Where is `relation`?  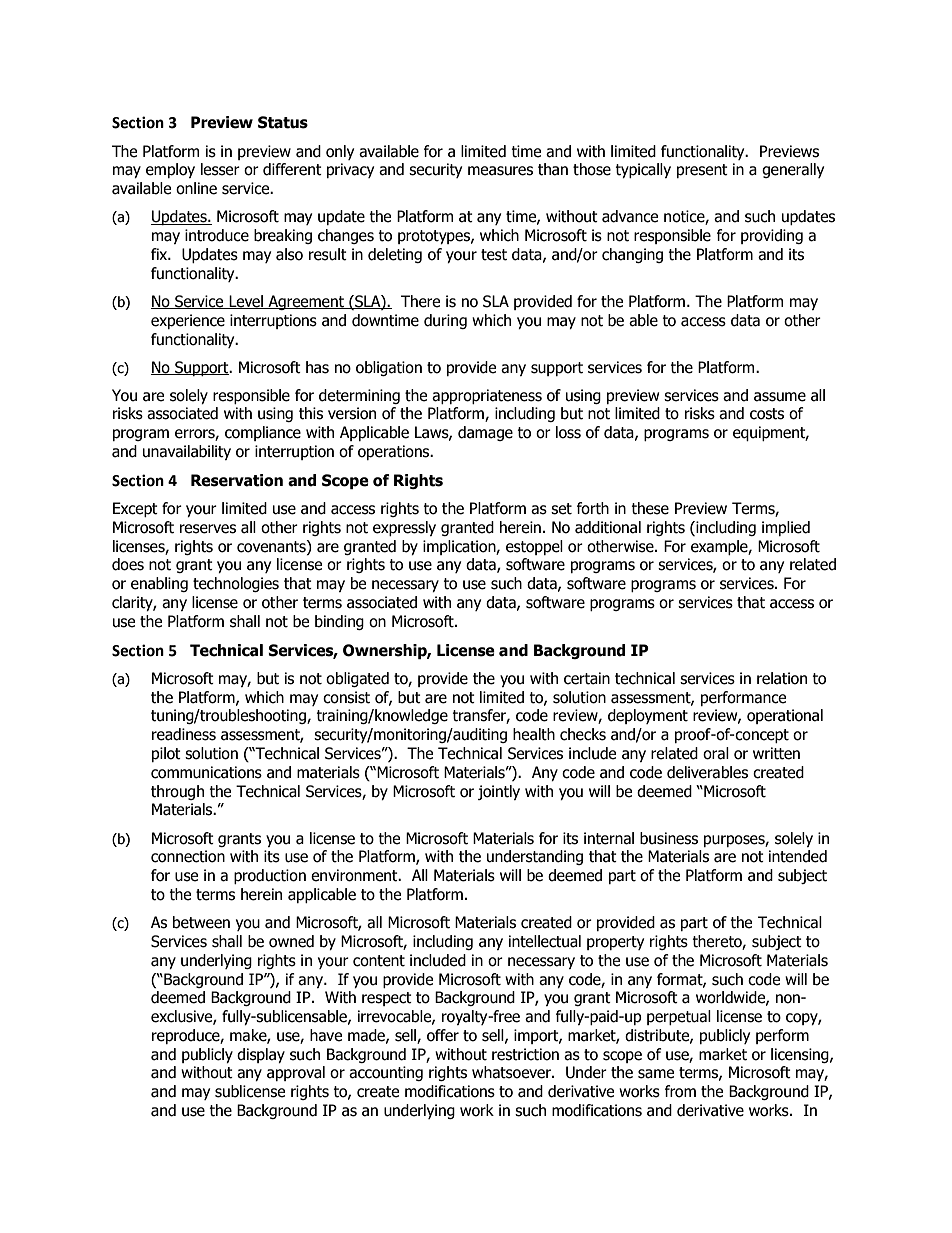 relation is located at coordinates (782, 678).
